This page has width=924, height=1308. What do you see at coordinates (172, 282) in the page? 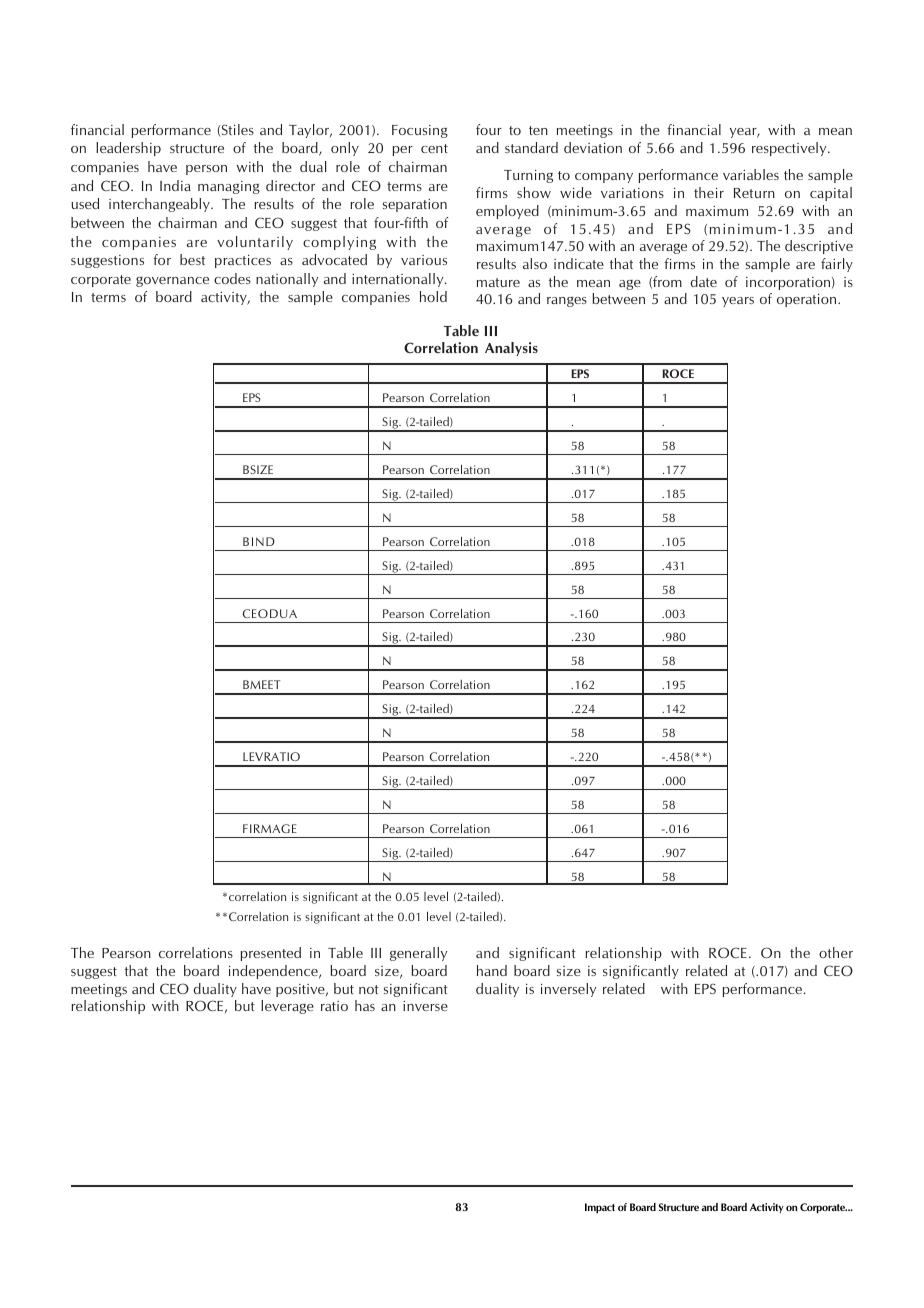
I see `governance` at bounding box center [172, 282].
